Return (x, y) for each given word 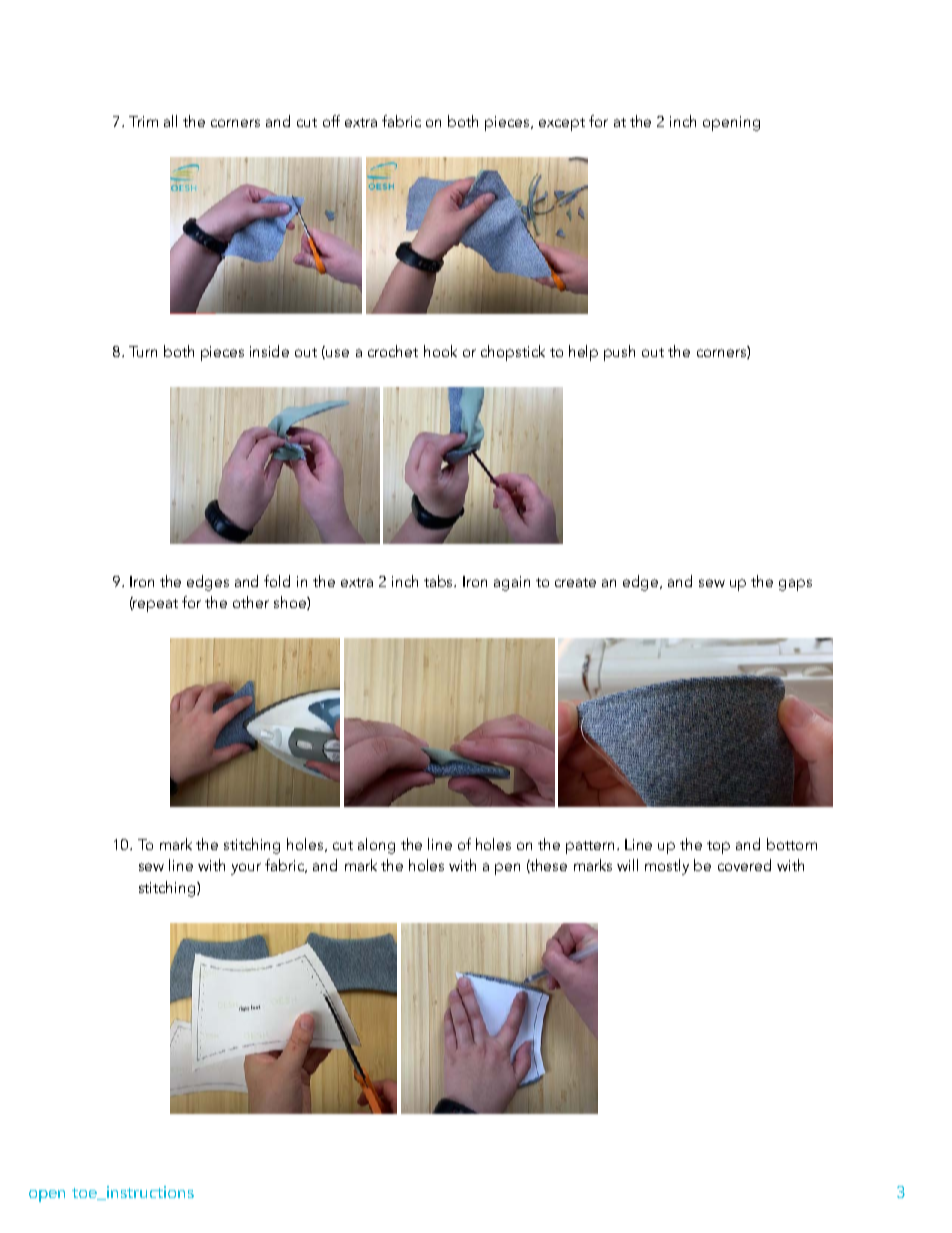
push (619, 353)
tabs (440, 581)
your (246, 869)
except (562, 124)
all (170, 121)
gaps (795, 585)
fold (277, 581)
